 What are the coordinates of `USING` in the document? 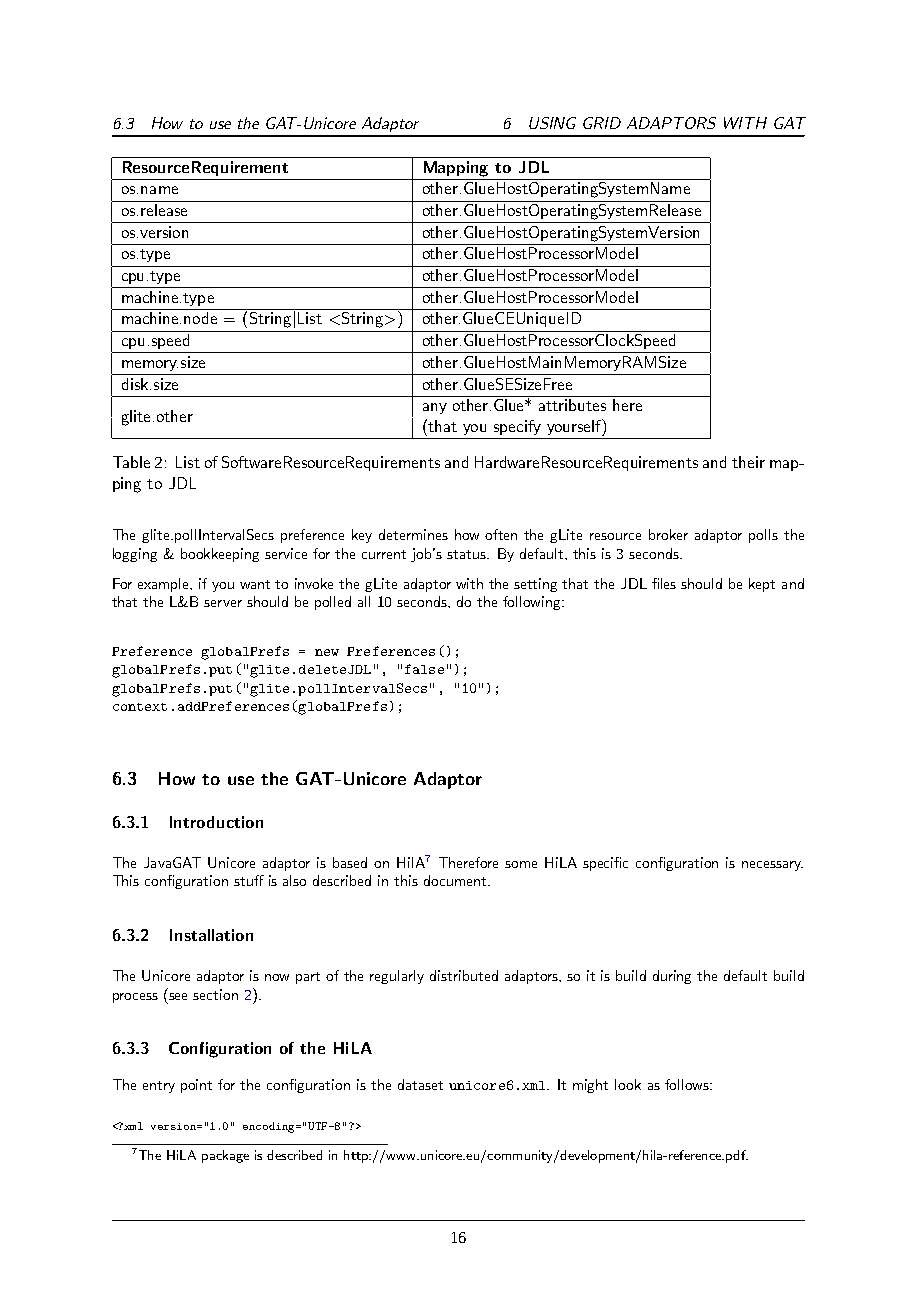 It's located at (552, 123).
